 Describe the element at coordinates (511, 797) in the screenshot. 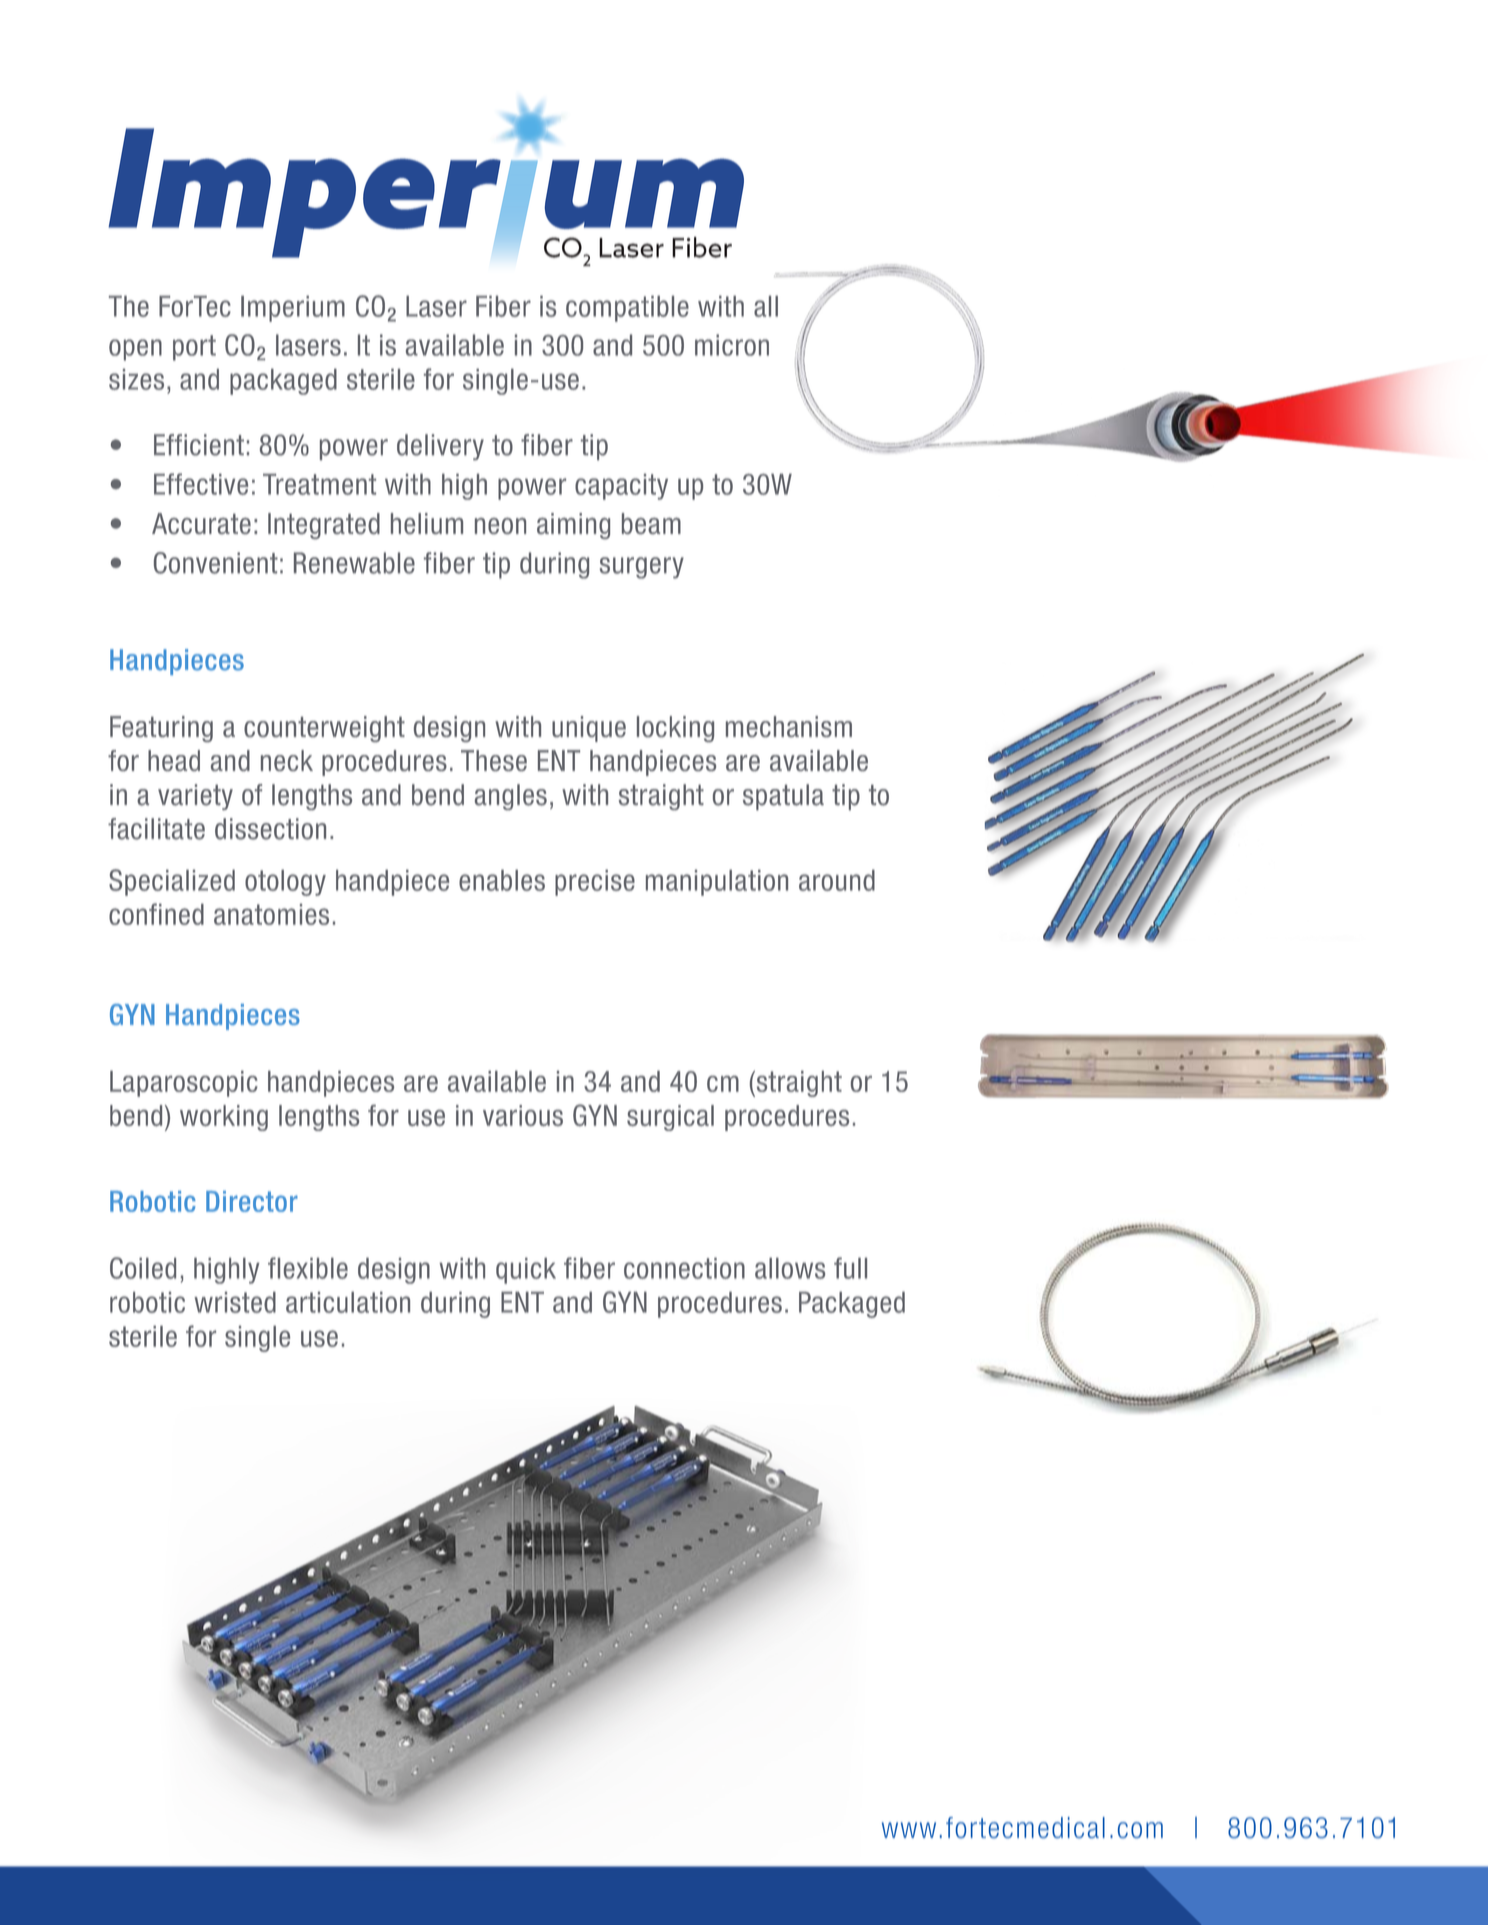

I see `angles` at that location.
